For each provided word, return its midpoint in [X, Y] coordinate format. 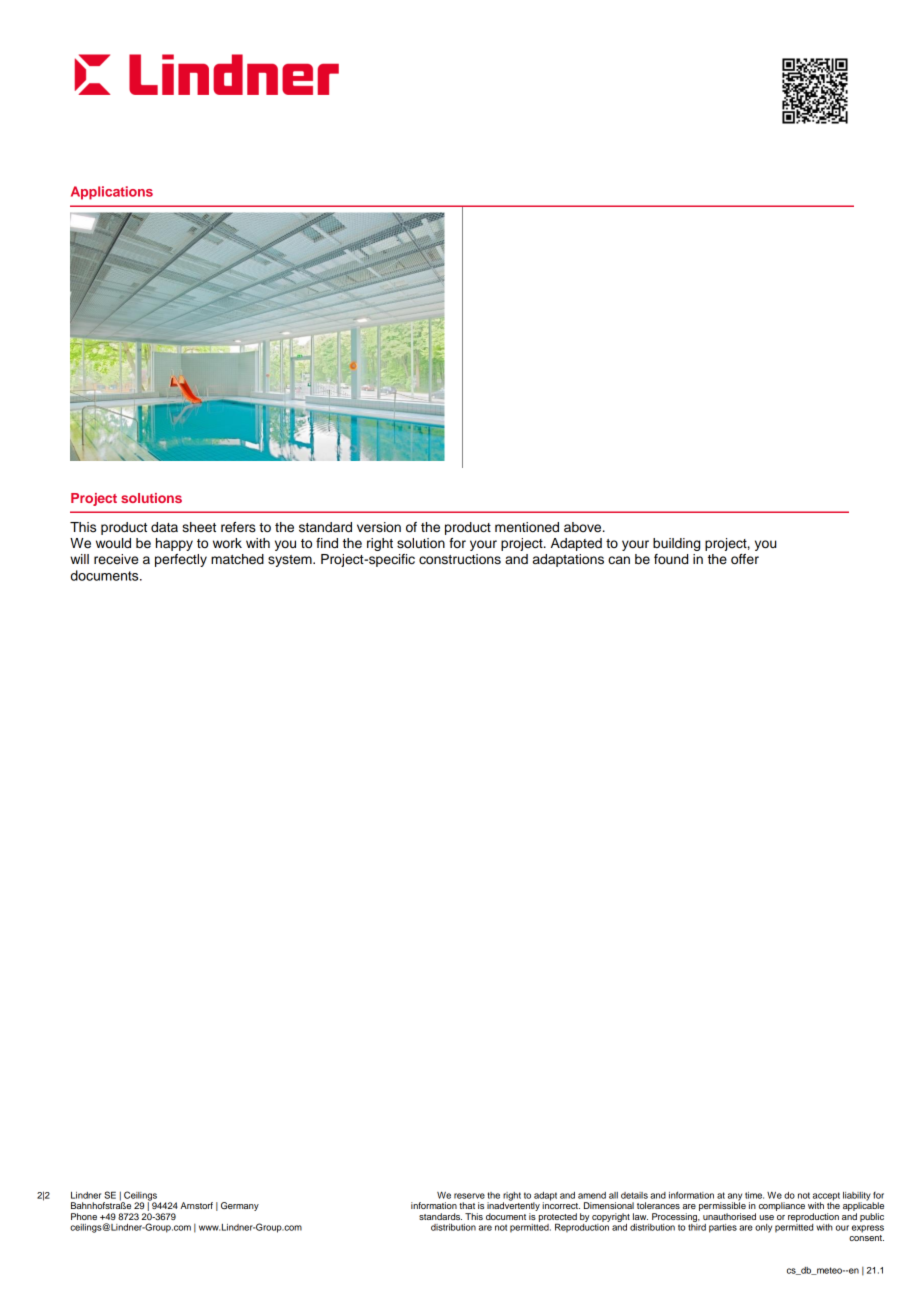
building [676, 544]
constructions [460, 559]
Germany [240, 1206]
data [164, 527]
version [379, 527]
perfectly [181, 560]
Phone [84, 1216]
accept [826, 1197]
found [671, 559]
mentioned [527, 527]
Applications [112, 193]
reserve [469, 1196]
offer [745, 559]
